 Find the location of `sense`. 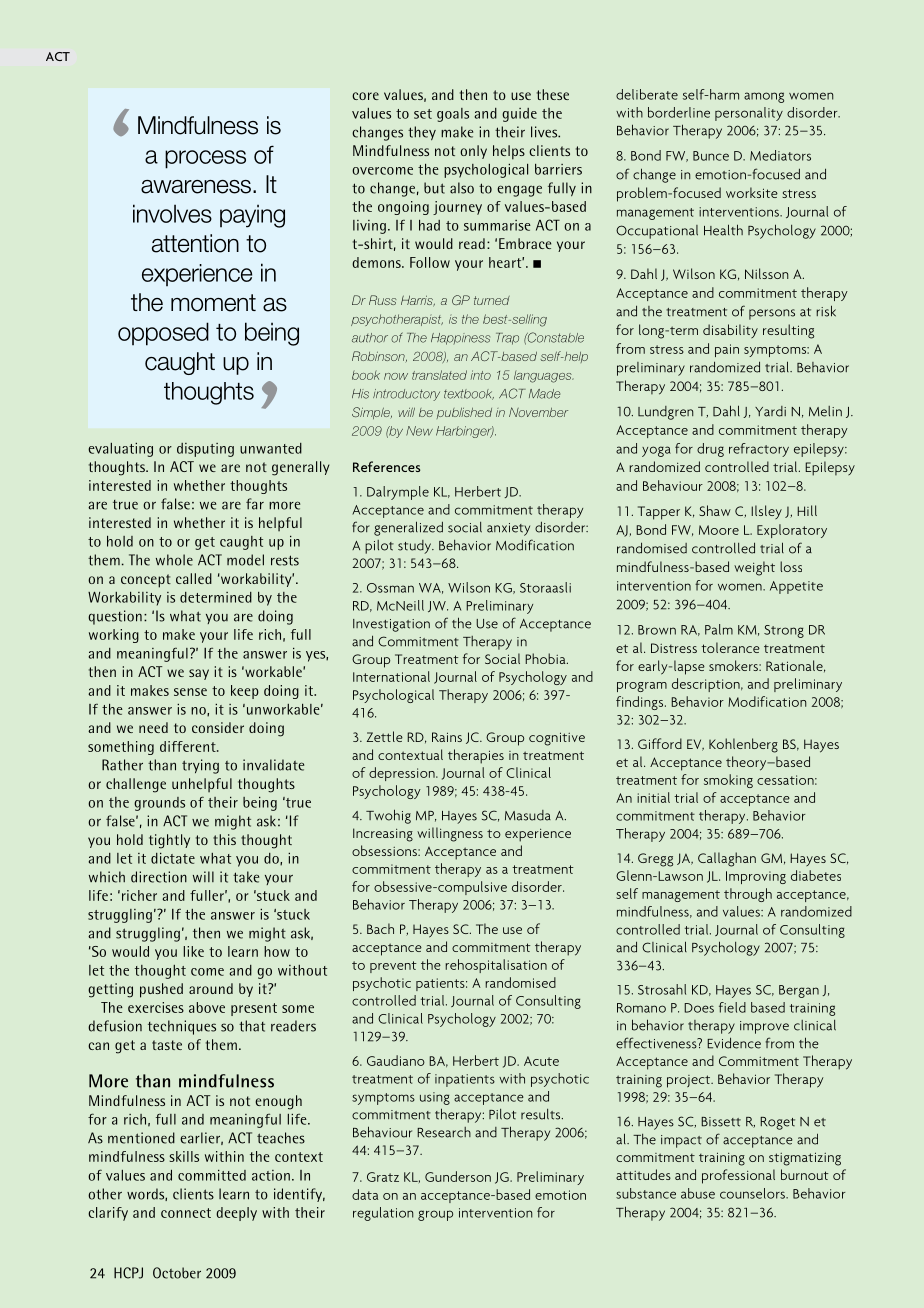

sense is located at coordinates (190, 692).
